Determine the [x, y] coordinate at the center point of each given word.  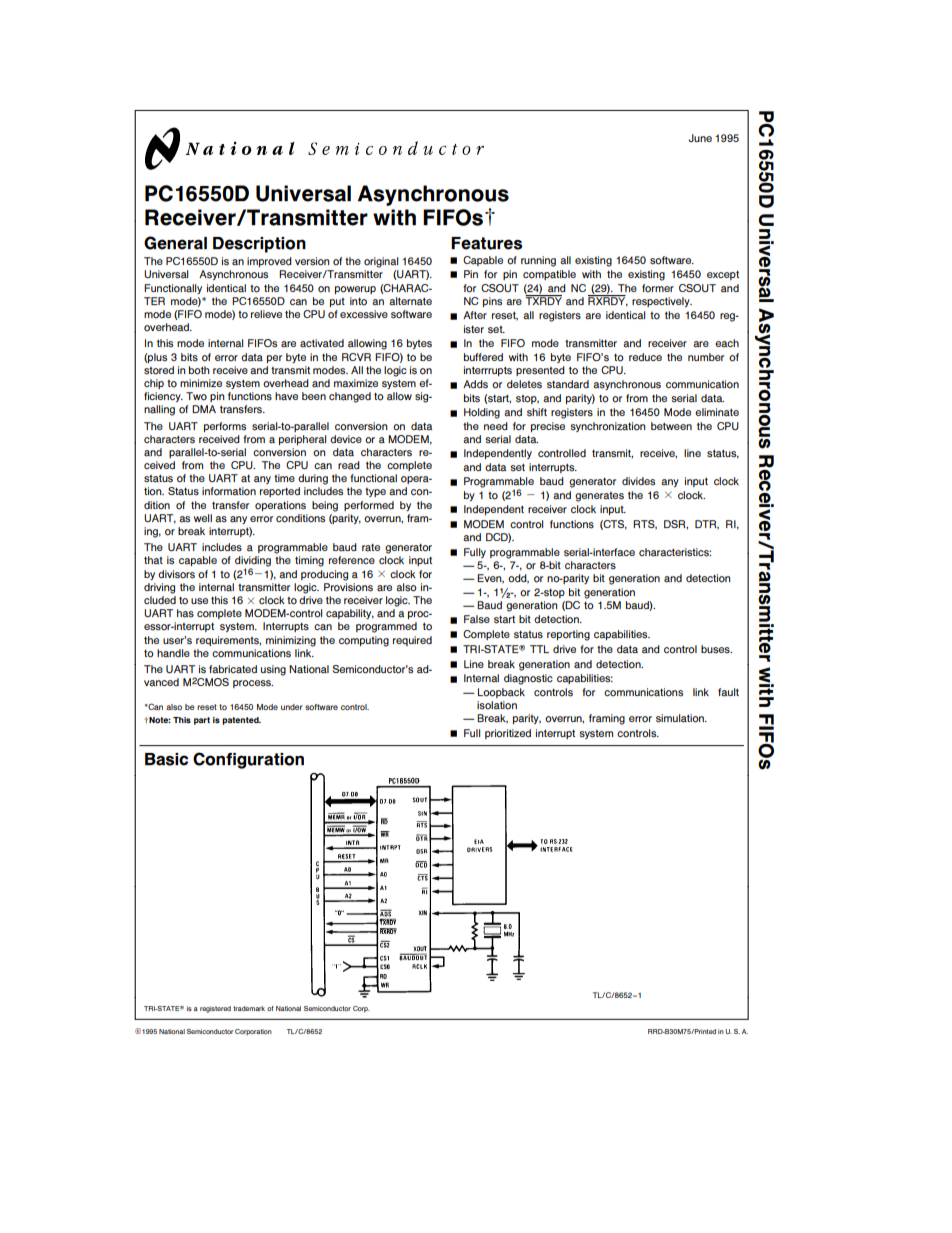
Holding [482, 413]
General [175, 243]
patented [241, 721]
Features [486, 243]
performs [225, 427]
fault [728, 692]
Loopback [501, 693]
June [700, 138]
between [671, 426]
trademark [249, 1008]
